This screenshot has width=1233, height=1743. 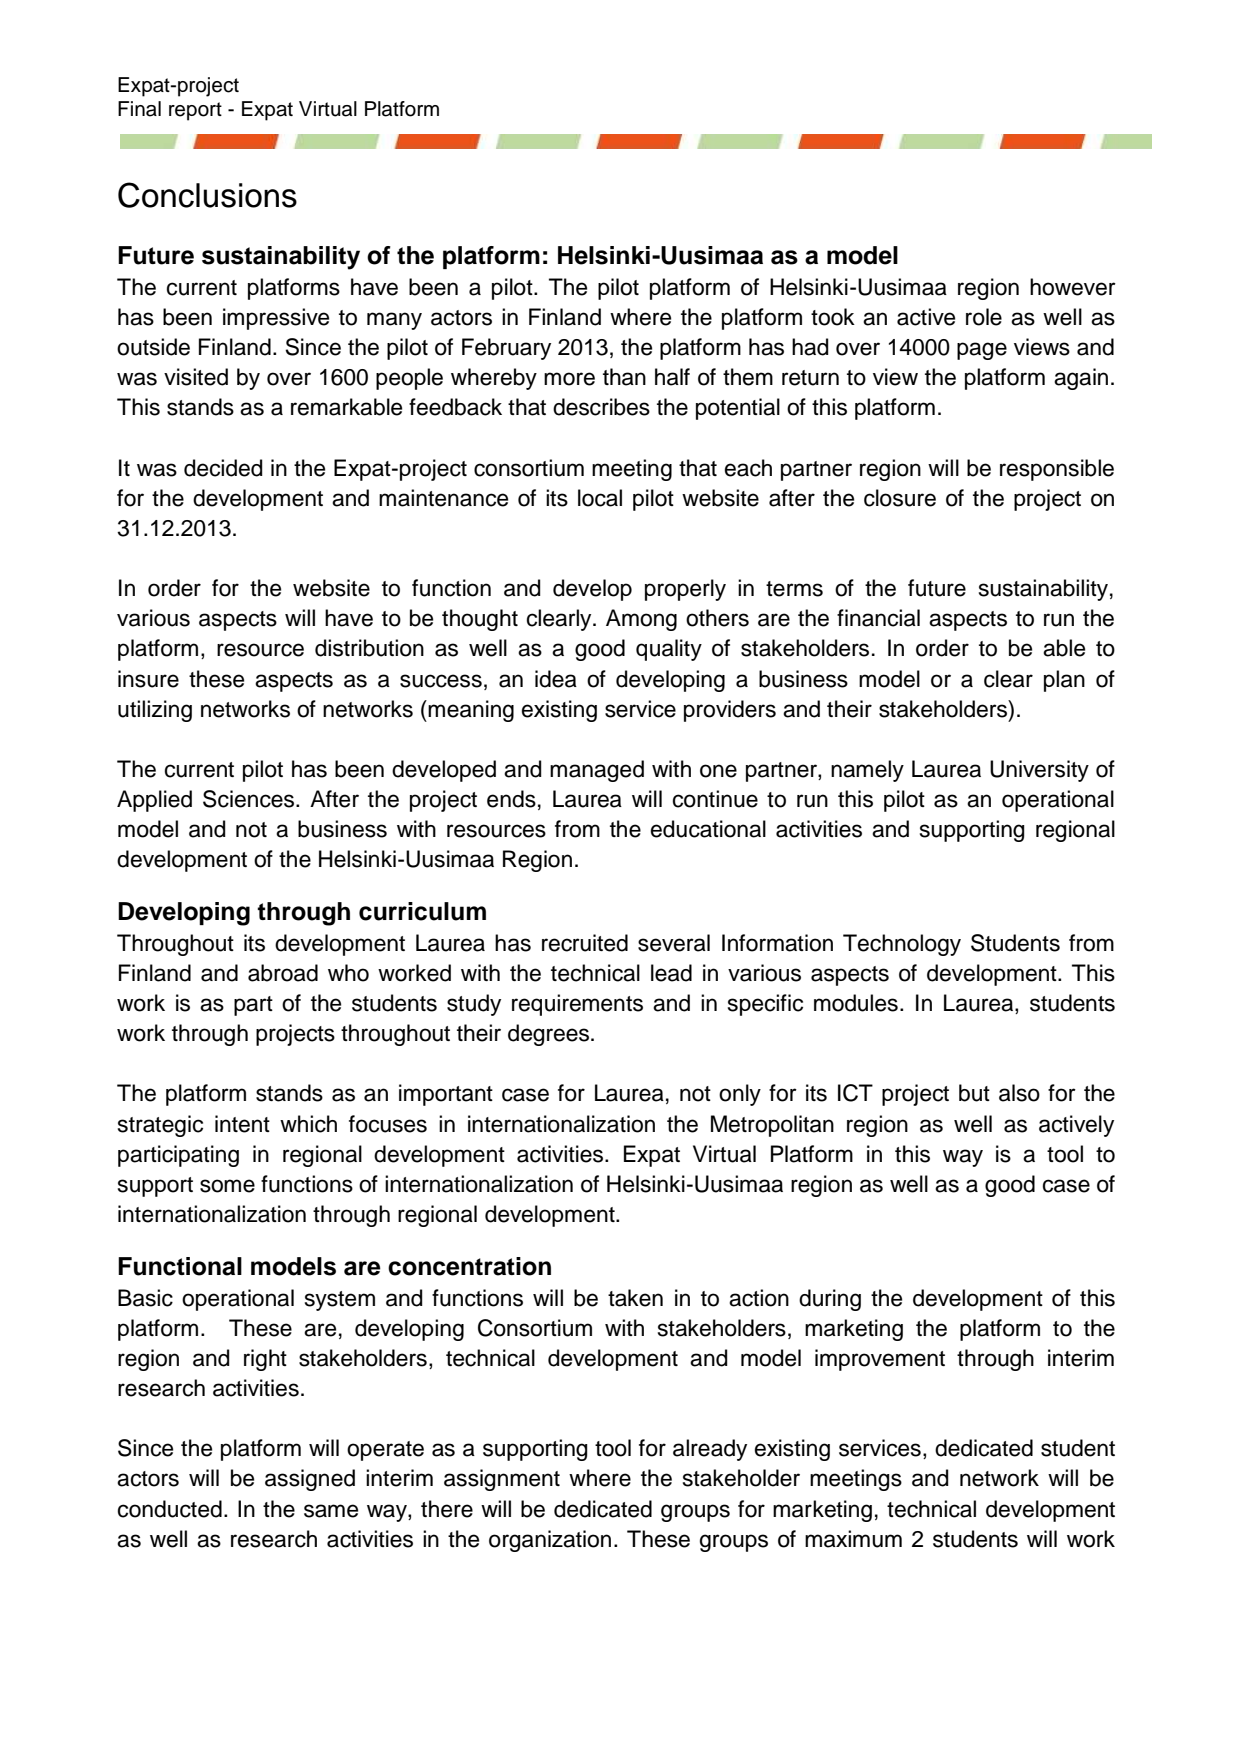 I want to click on Conclusions, so click(x=207, y=195).
